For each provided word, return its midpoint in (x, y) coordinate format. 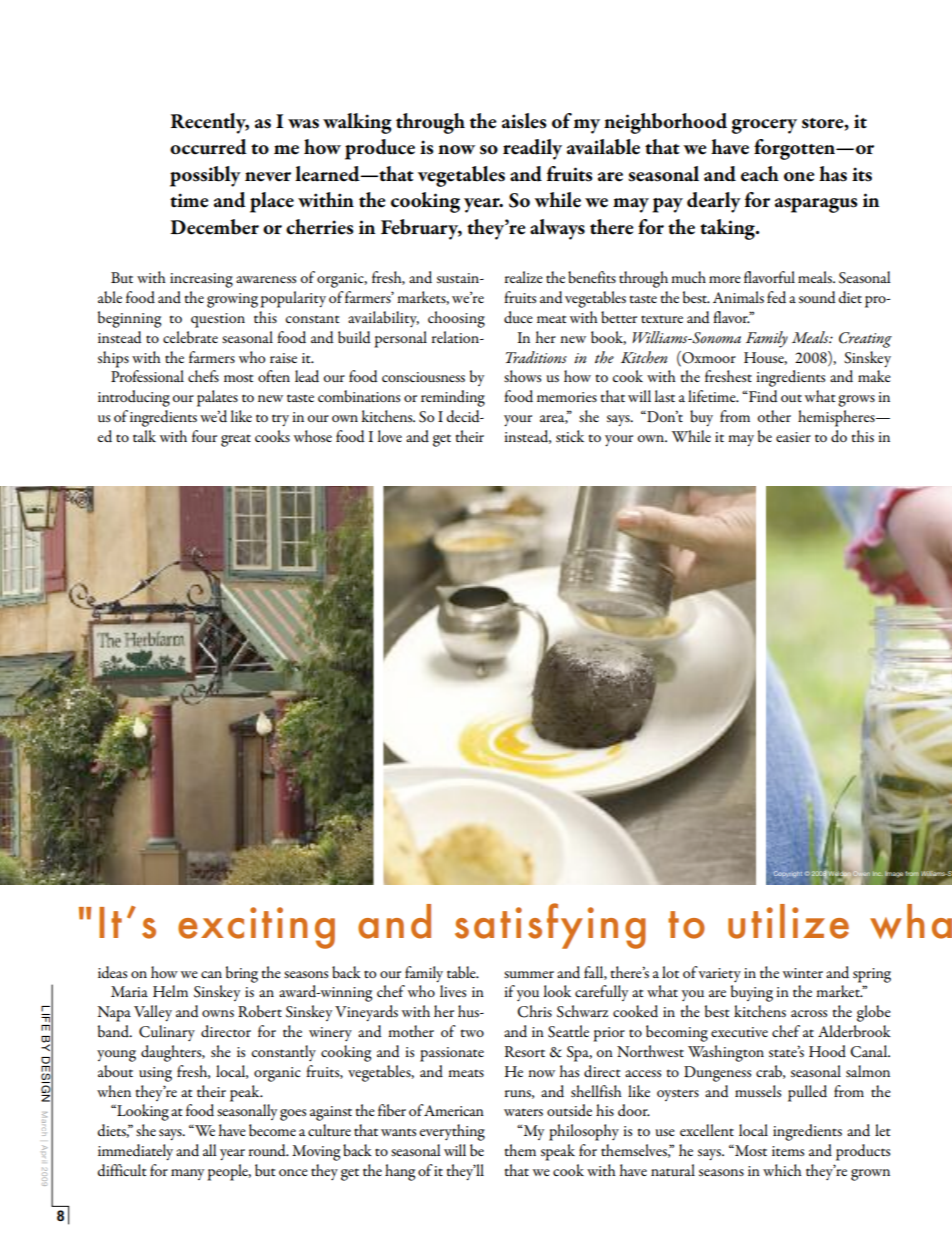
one (799, 177)
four (204, 436)
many (187, 1174)
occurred (208, 147)
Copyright (788, 874)
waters (523, 1112)
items (788, 1151)
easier (793, 437)
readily (532, 149)
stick (570, 436)
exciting (256, 928)
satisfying (550, 926)
